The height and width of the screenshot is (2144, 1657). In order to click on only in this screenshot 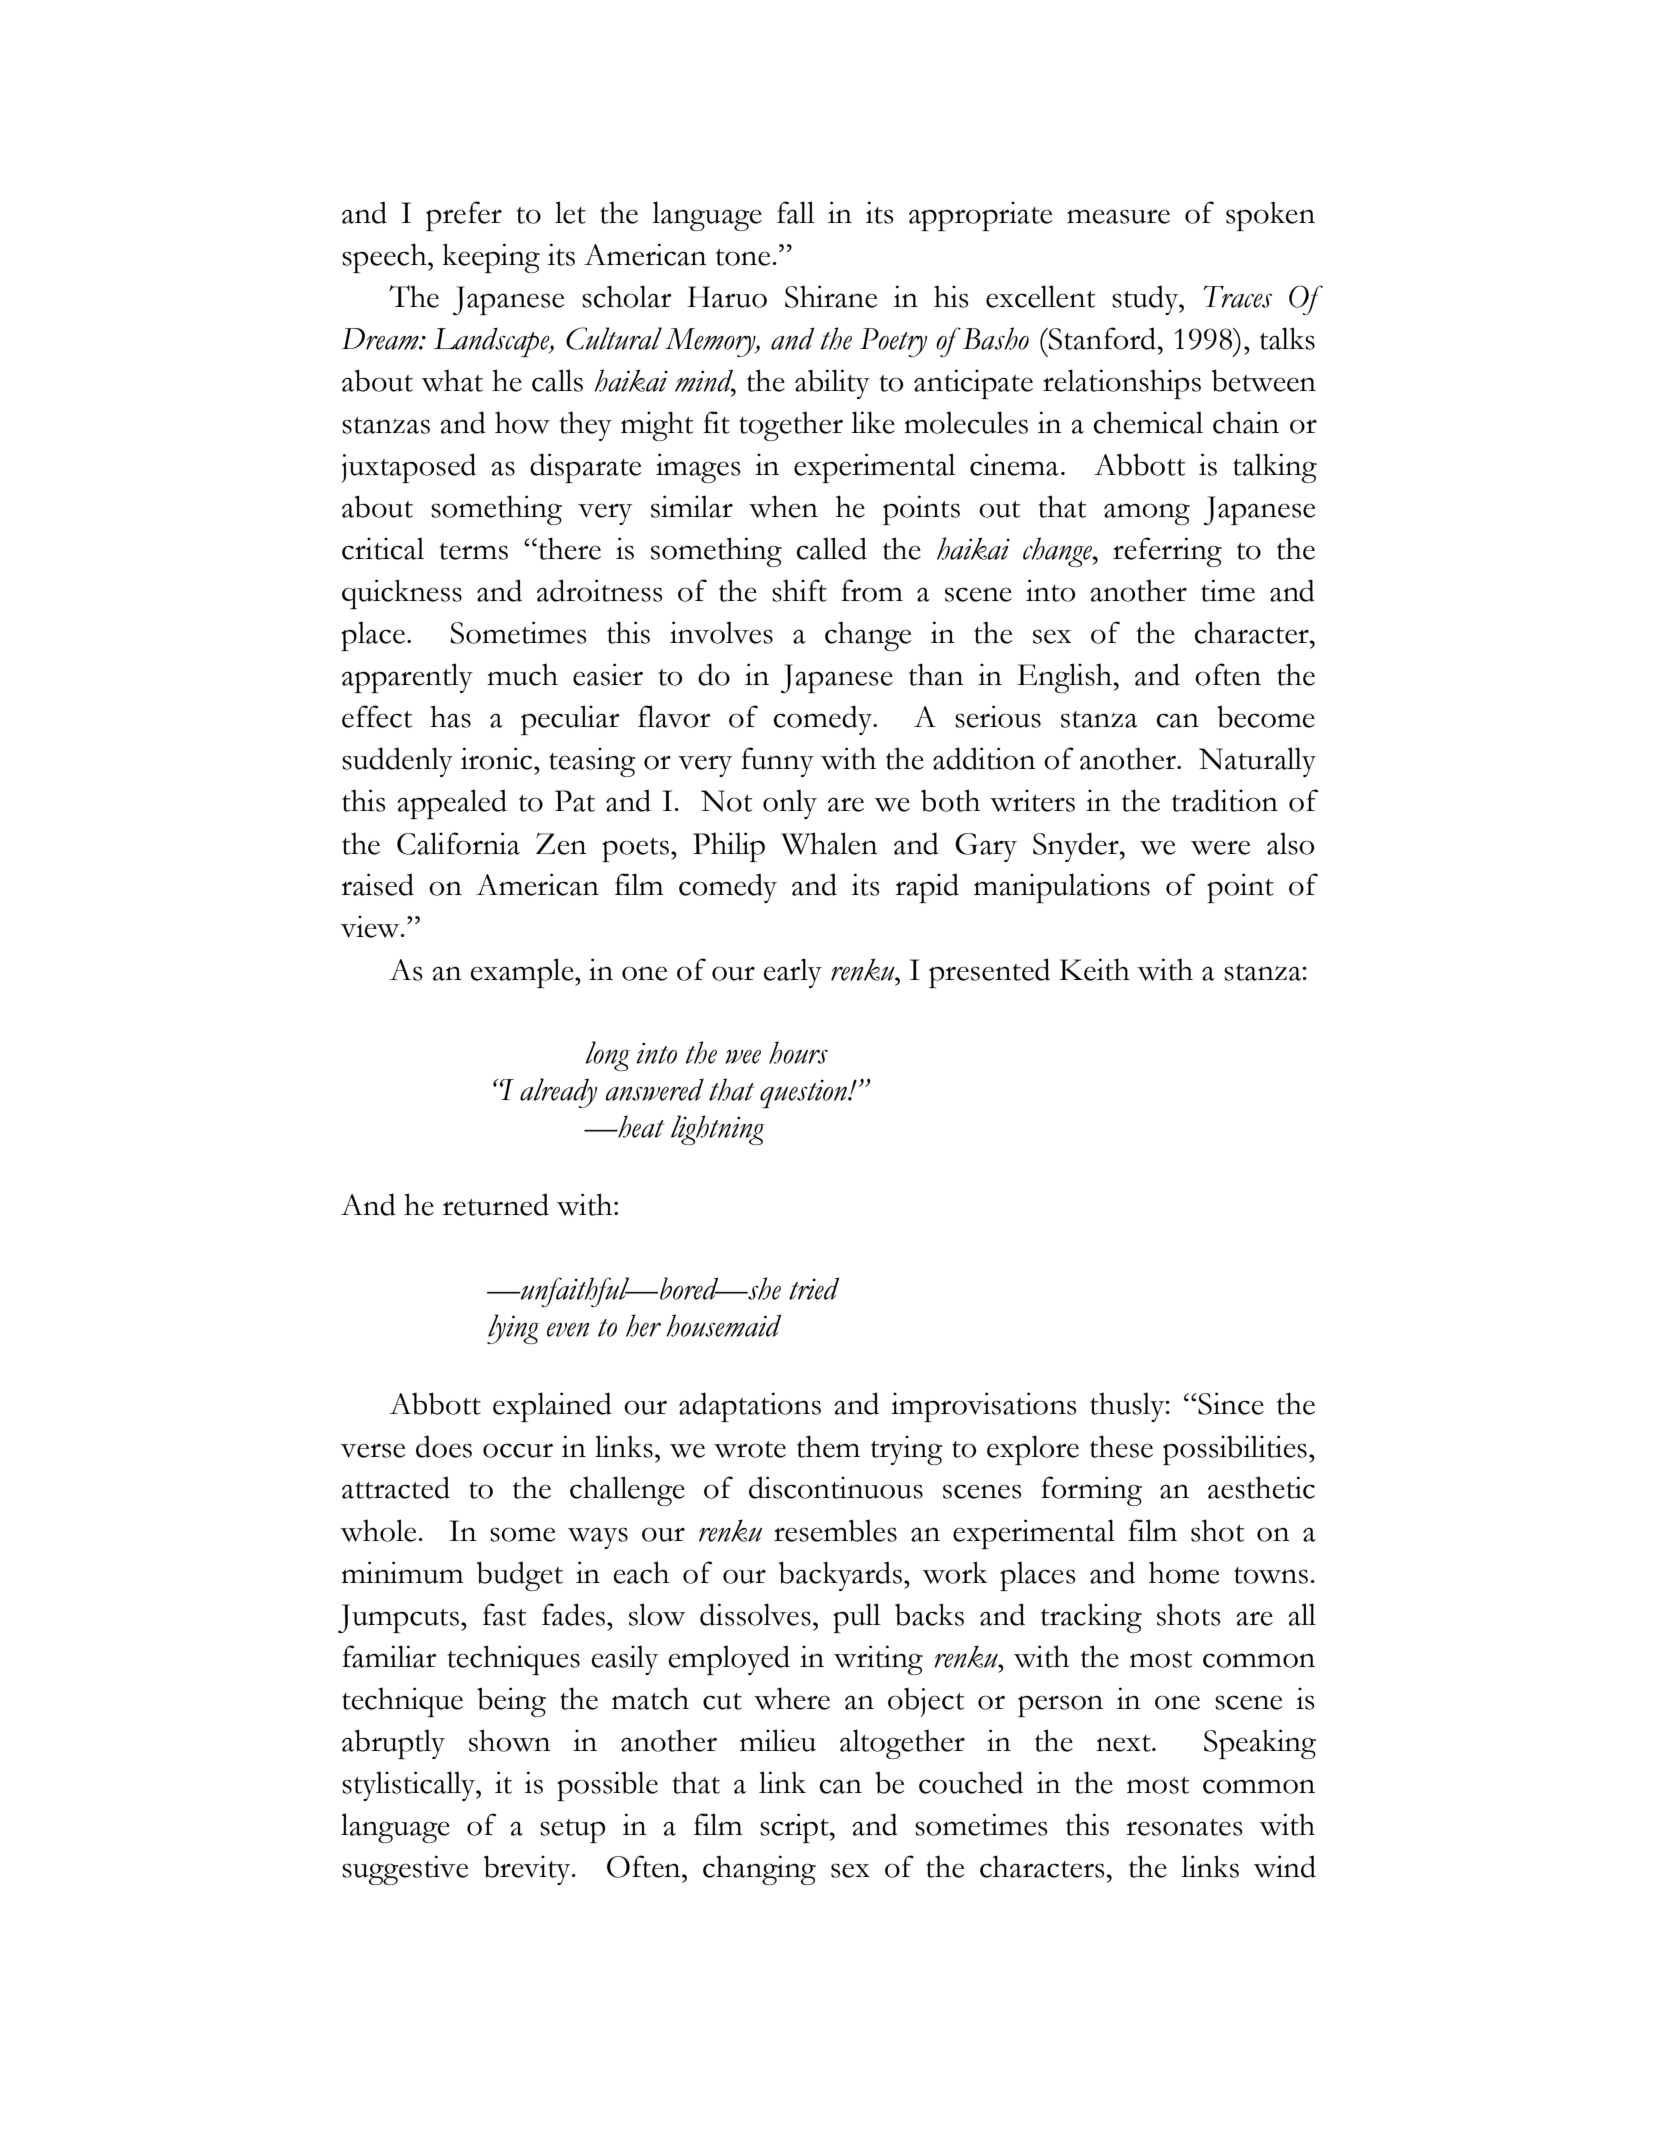, I will do `click(790, 804)`.
